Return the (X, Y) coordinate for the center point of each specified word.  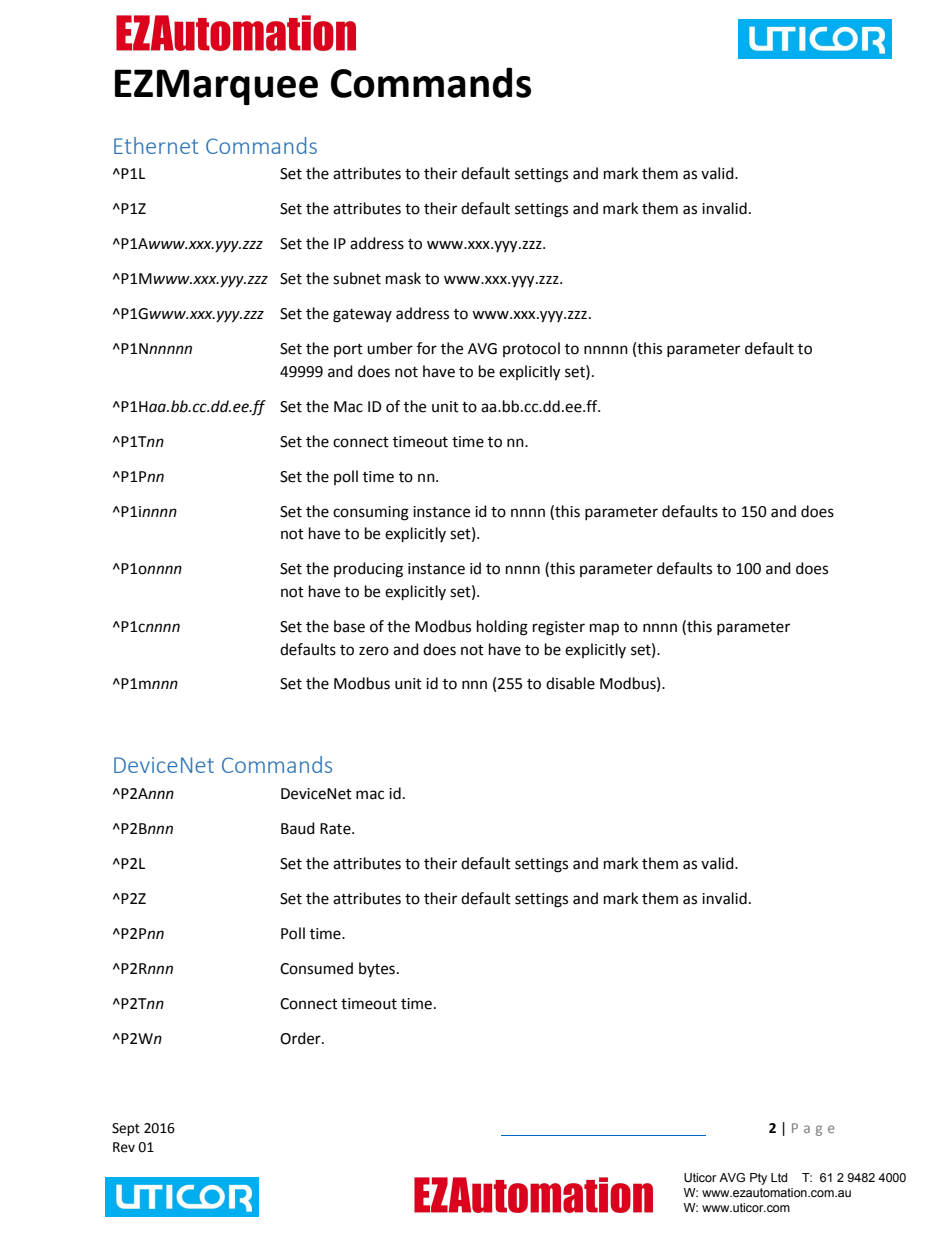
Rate (336, 829)
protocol (531, 349)
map (604, 629)
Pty (758, 1179)
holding (502, 628)
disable (570, 683)
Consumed (316, 968)
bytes (377, 969)
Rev (124, 1147)
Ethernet (156, 145)
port (348, 350)
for (427, 348)
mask (403, 278)
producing (368, 570)
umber (390, 348)
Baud (298, 828)
